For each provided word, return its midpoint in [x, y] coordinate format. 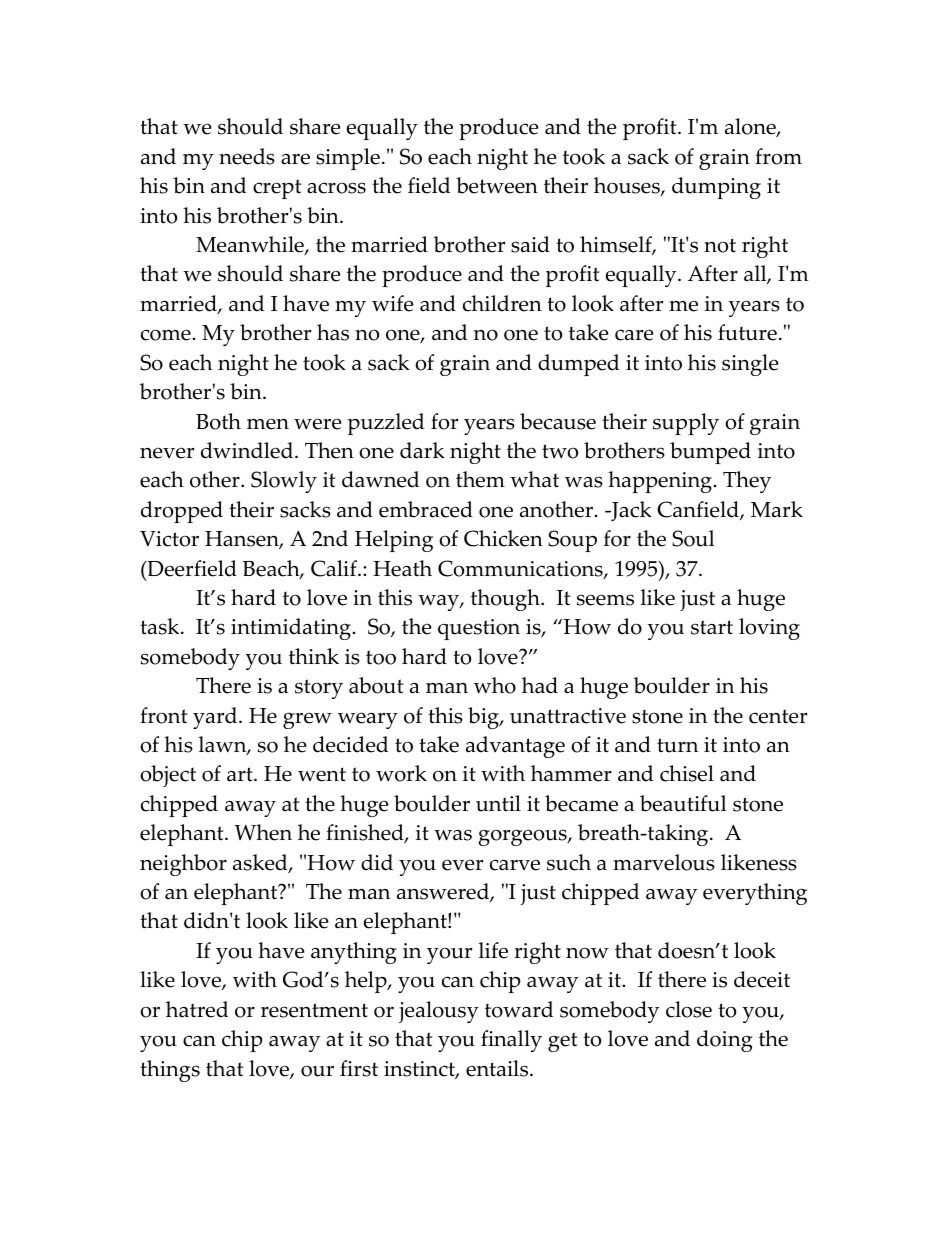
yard [216, 718]
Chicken [503, 538]
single [750, 365]
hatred [197, 1009]
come [166, 335]
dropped [182, 512]
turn [677, 745]
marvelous [664, 862]
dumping [716, 188]
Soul [693, 538]
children [502, 303]
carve [515, 865]
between [497, 185]
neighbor [183, 865]
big [484, 718]
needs [247, 156]
